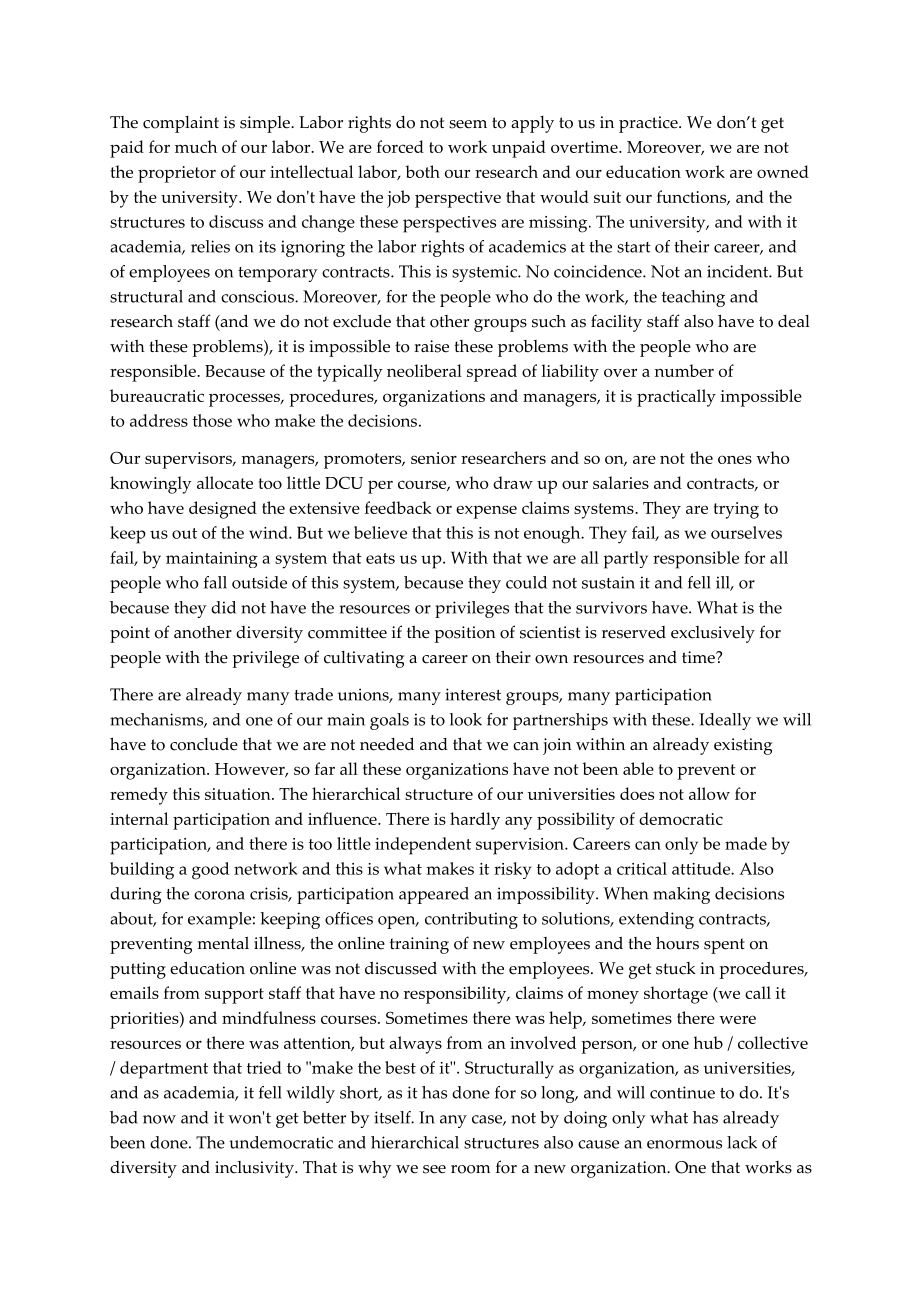 This screenshot has height=1308, width=924. What do you see at coordinates (196, 146) in the screenshot?
I see `much` at bounding box center [196, 146].
